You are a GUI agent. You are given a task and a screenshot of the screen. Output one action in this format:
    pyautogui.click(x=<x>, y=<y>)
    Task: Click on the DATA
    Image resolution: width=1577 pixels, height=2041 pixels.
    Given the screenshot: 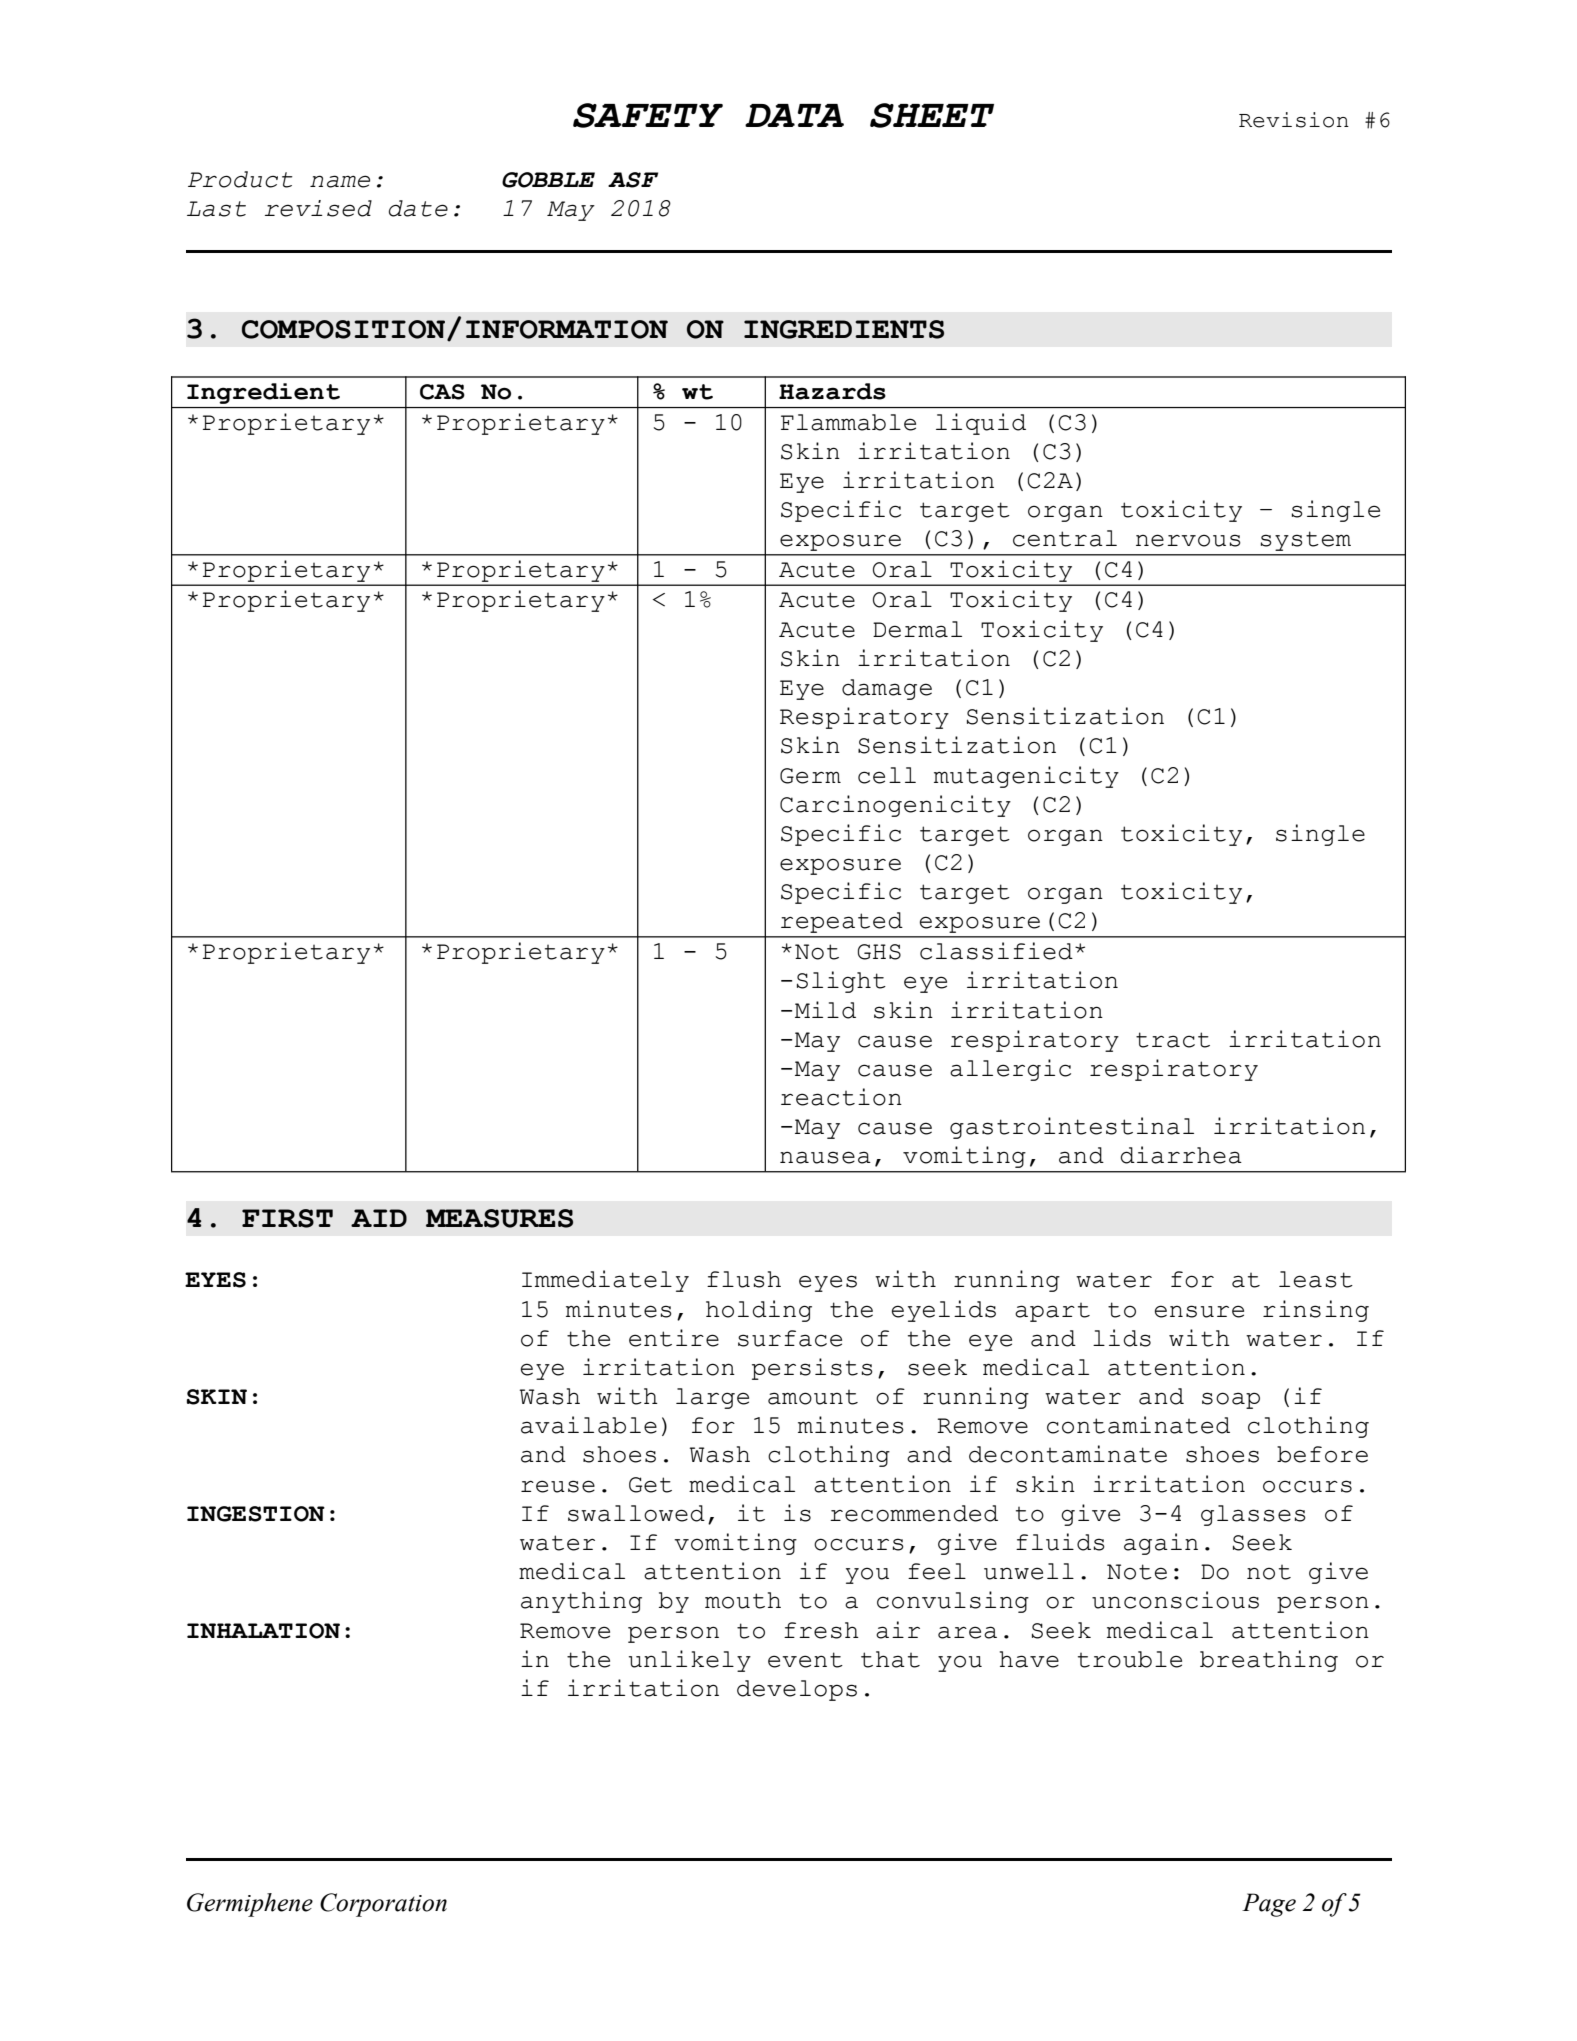 What is the action you would take?
    pyautogui.click(x=794, y=115)
